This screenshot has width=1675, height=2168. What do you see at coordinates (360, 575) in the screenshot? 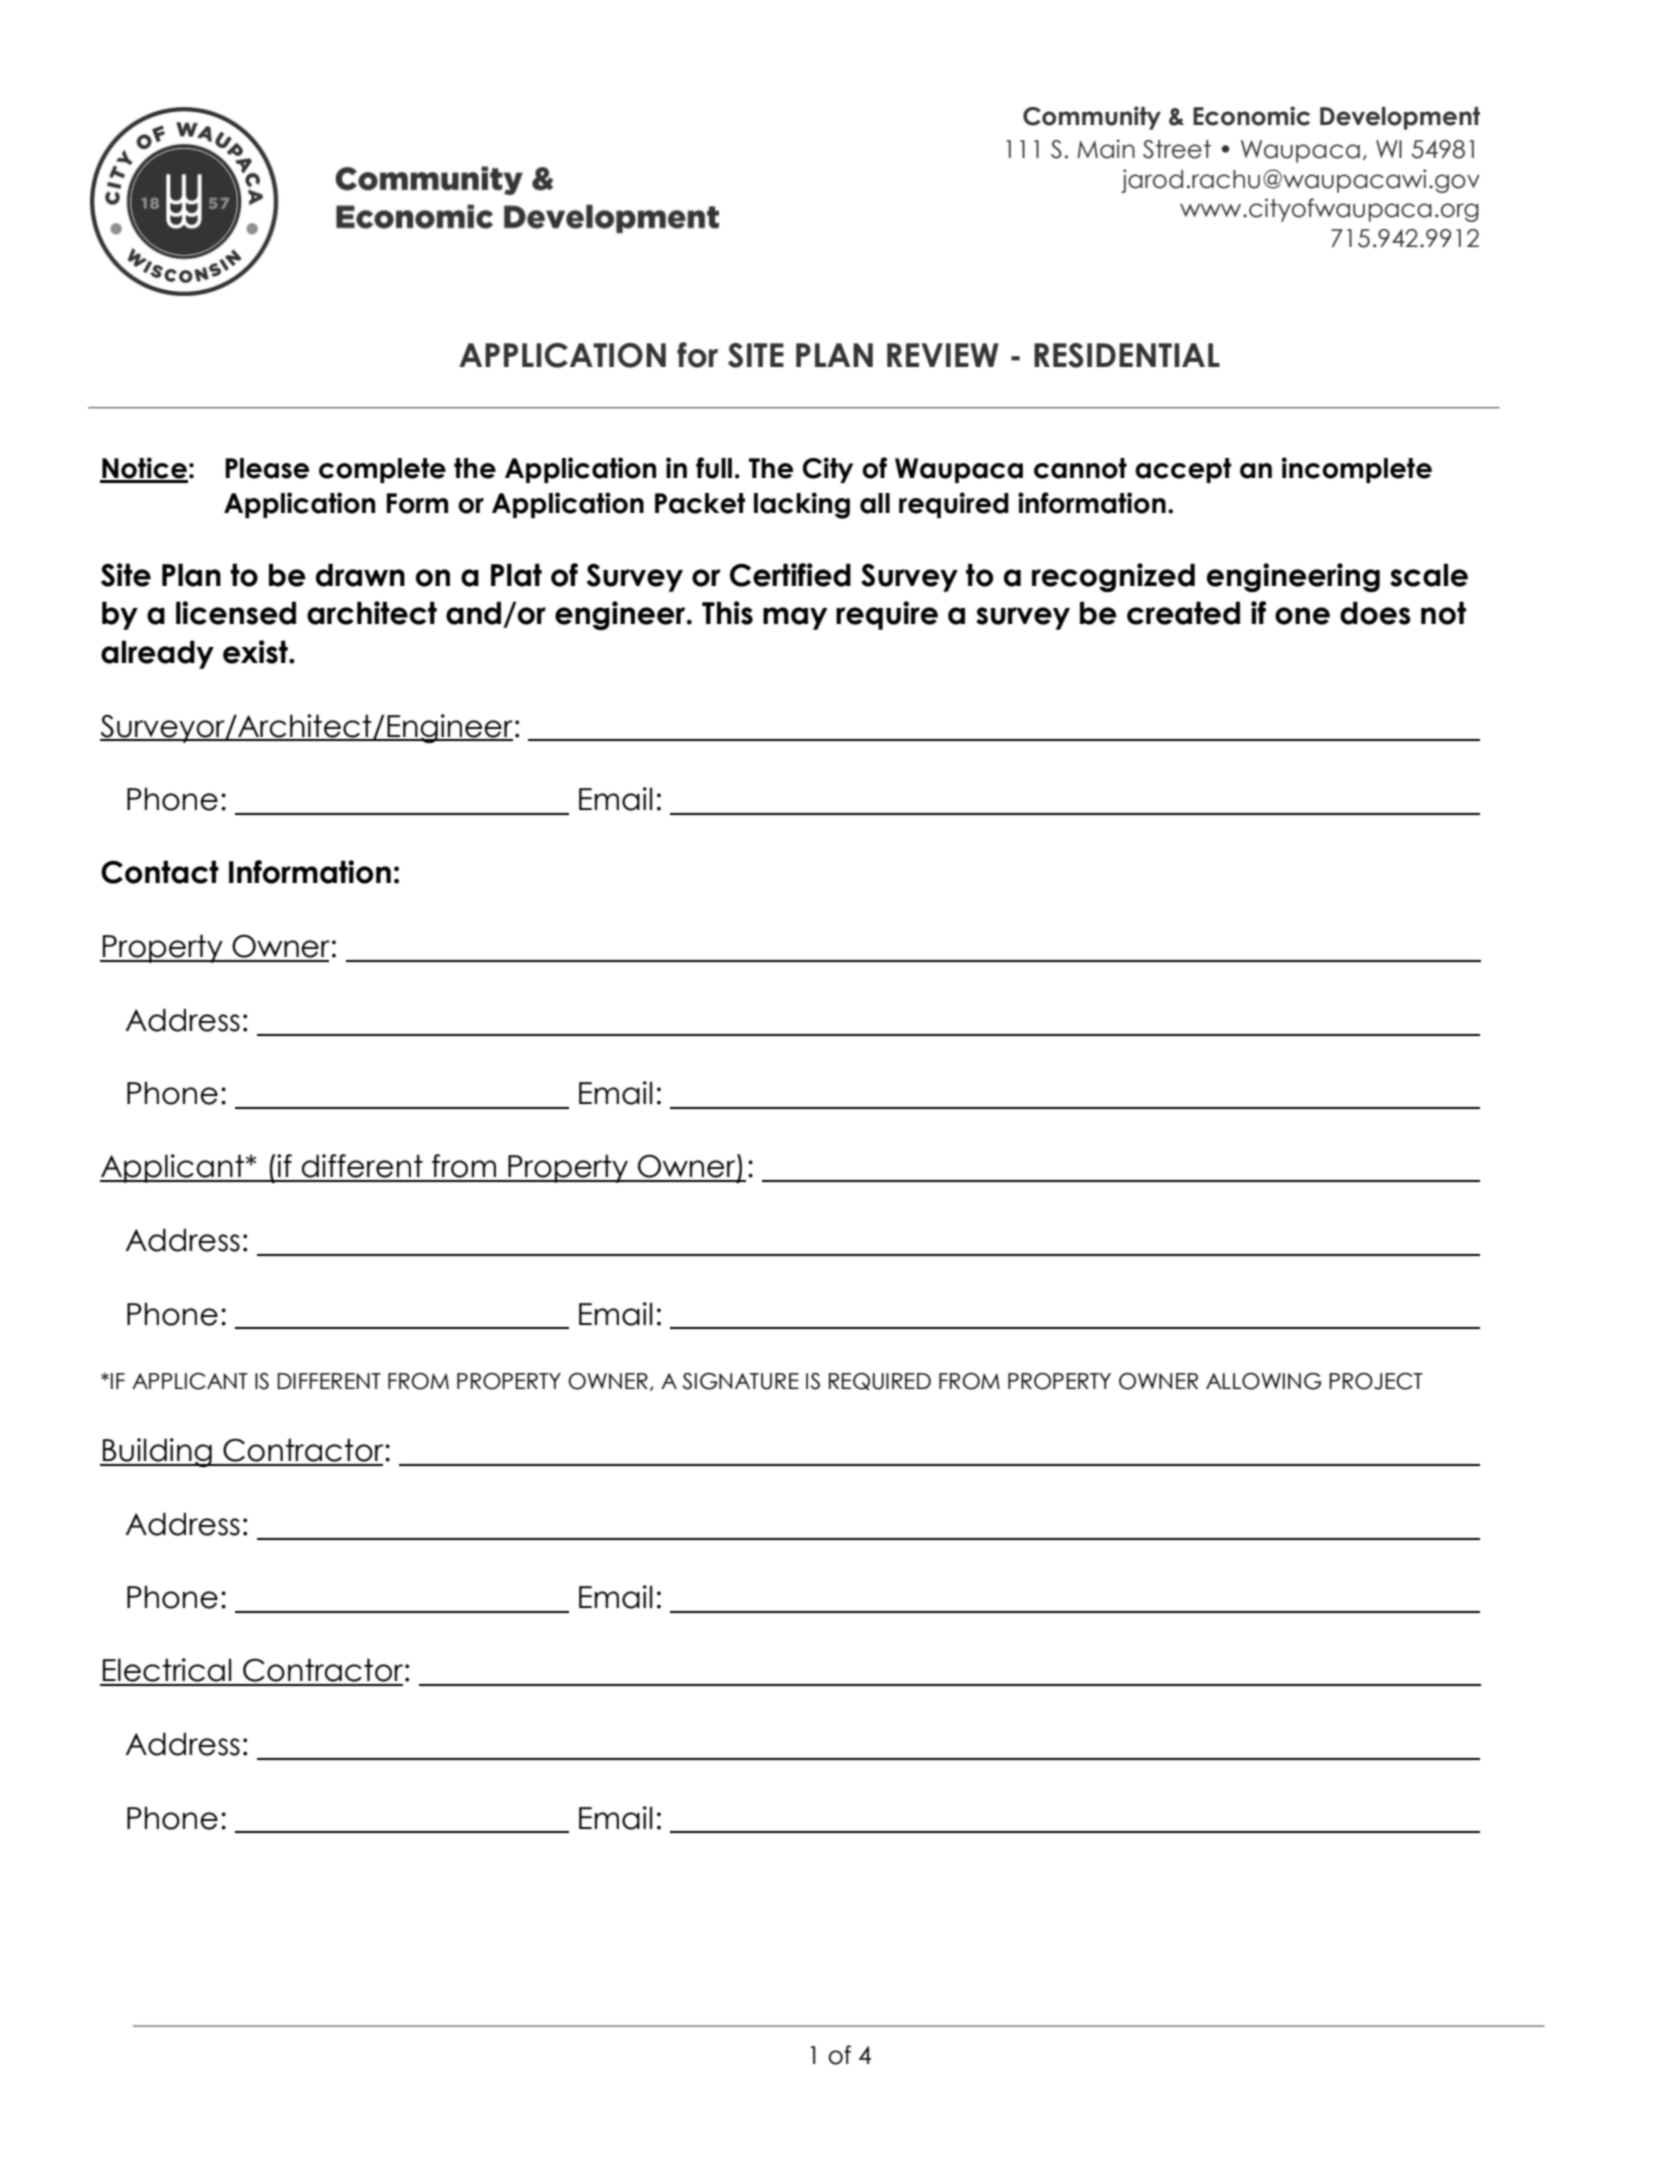
I see `drawn` at bounding box center [360, 575].
